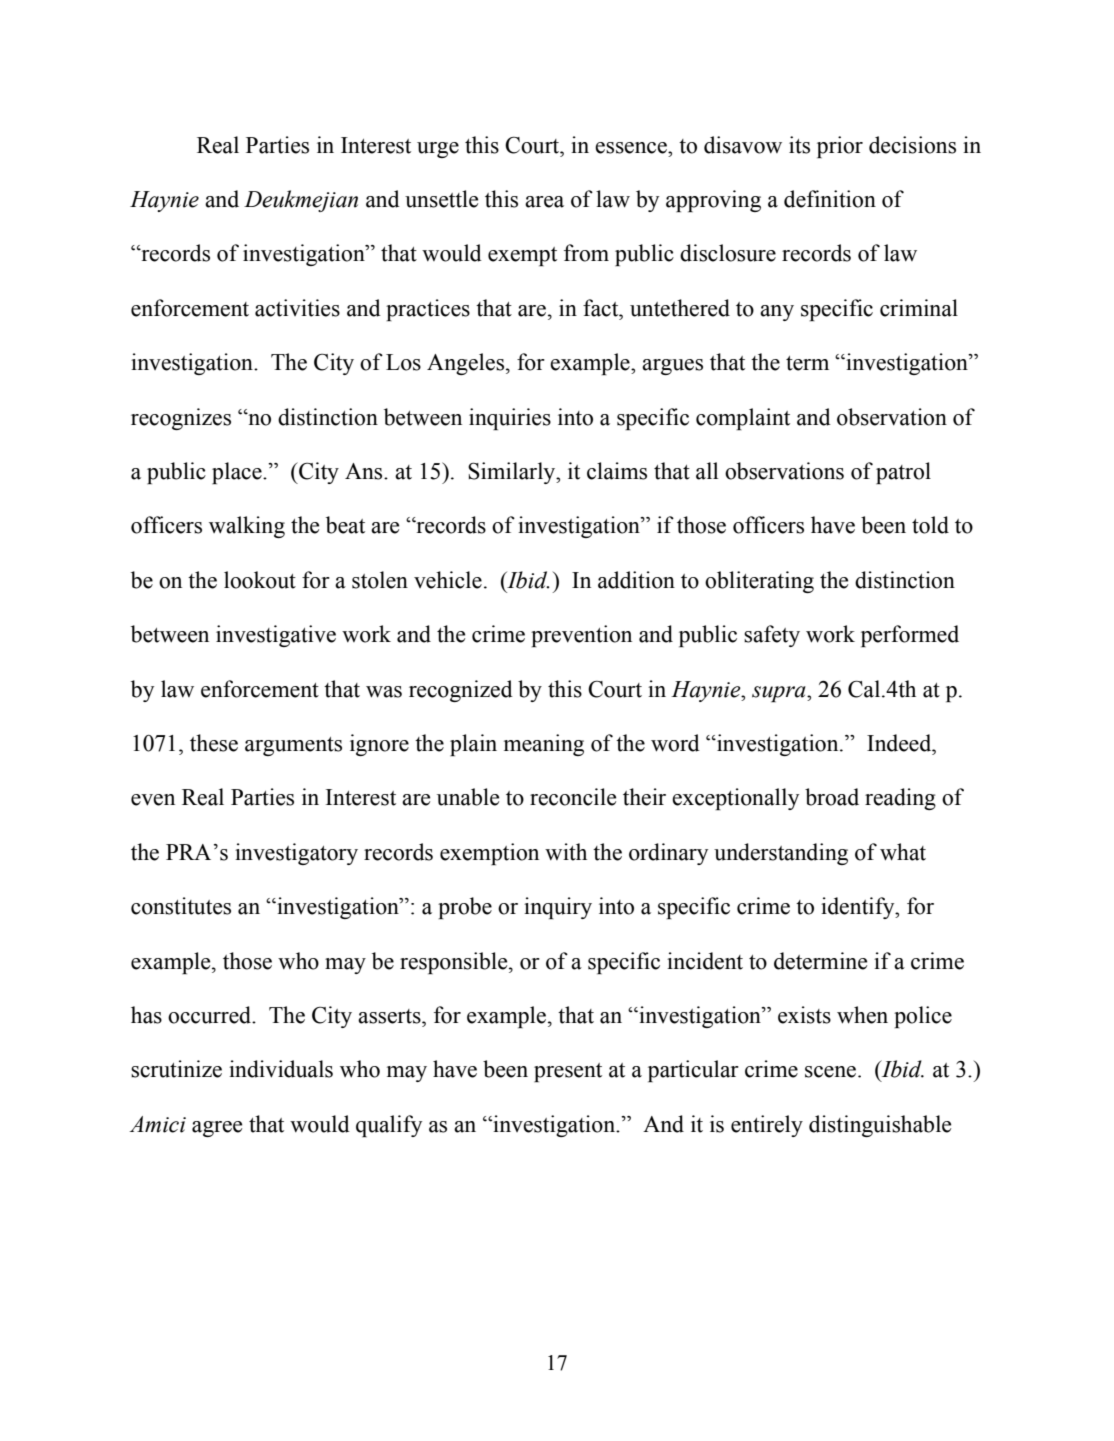 This image has width=1114, height=1441. Describe the element at coordinates (214, 743) in the image. I see `these` at that location.
